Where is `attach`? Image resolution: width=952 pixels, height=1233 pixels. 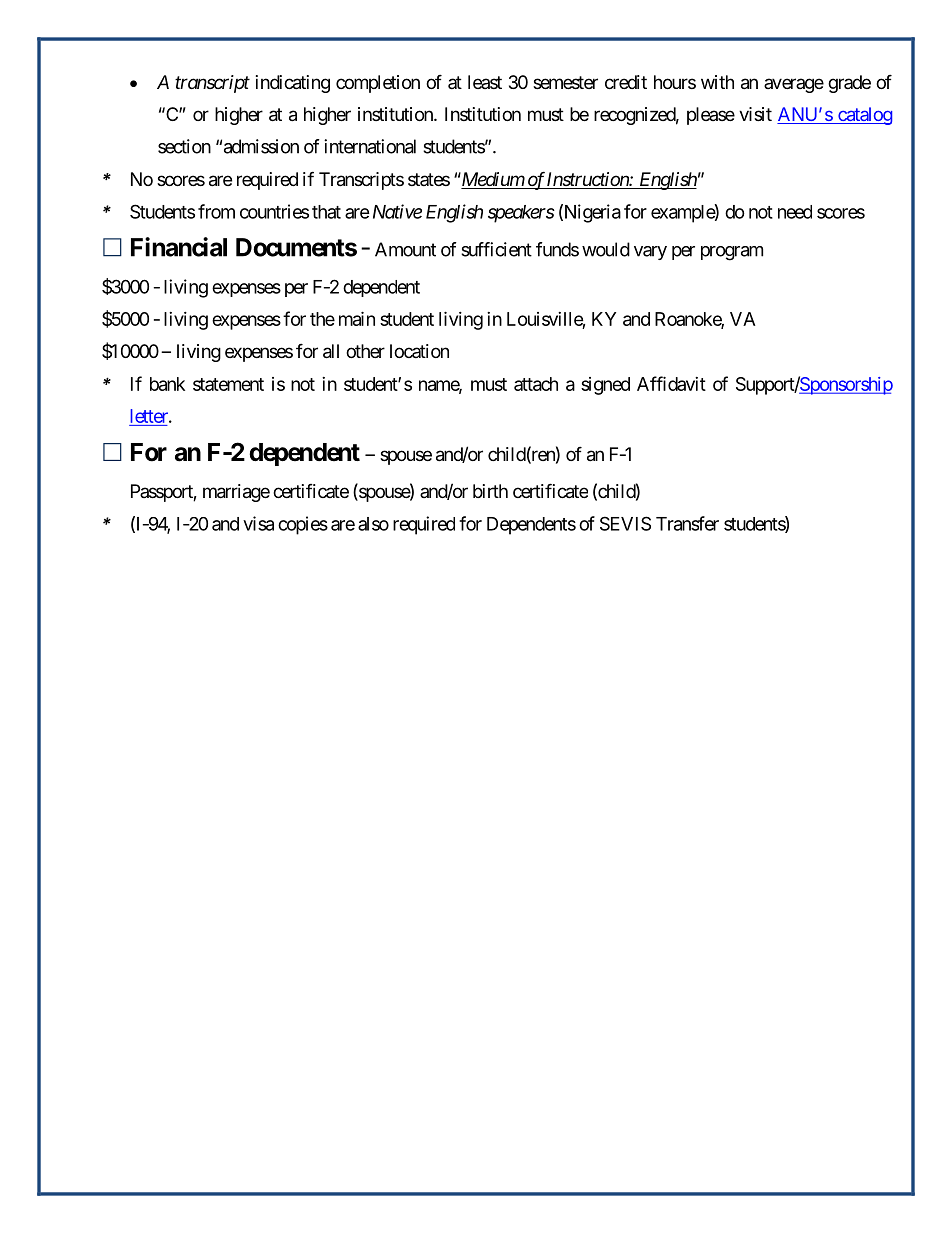 attach is located at coordinates (536, 384).
